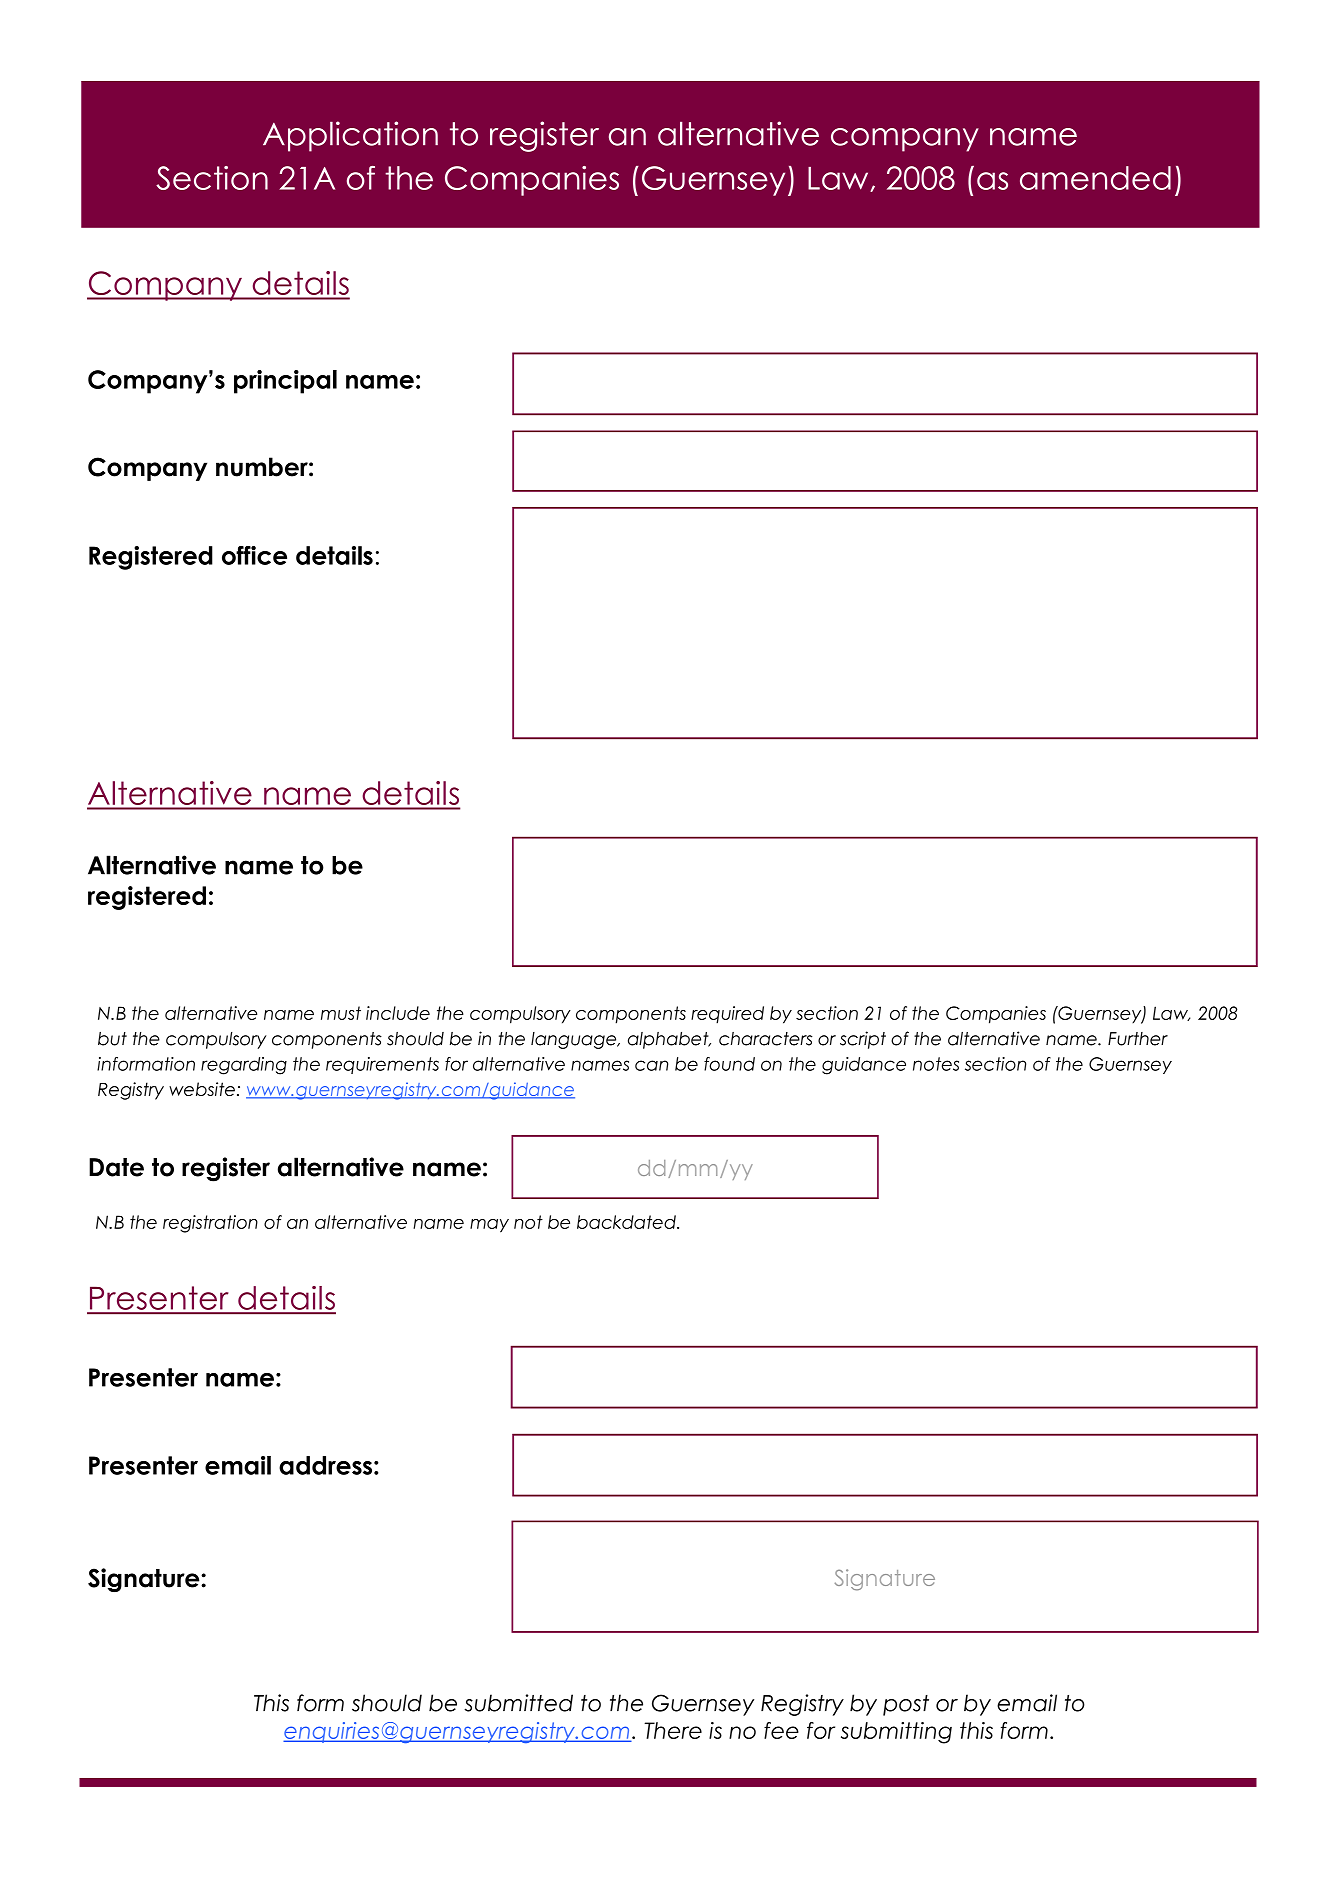  Describe the element at coordinates (350, 136) in the document. I see `Application` at that location.
